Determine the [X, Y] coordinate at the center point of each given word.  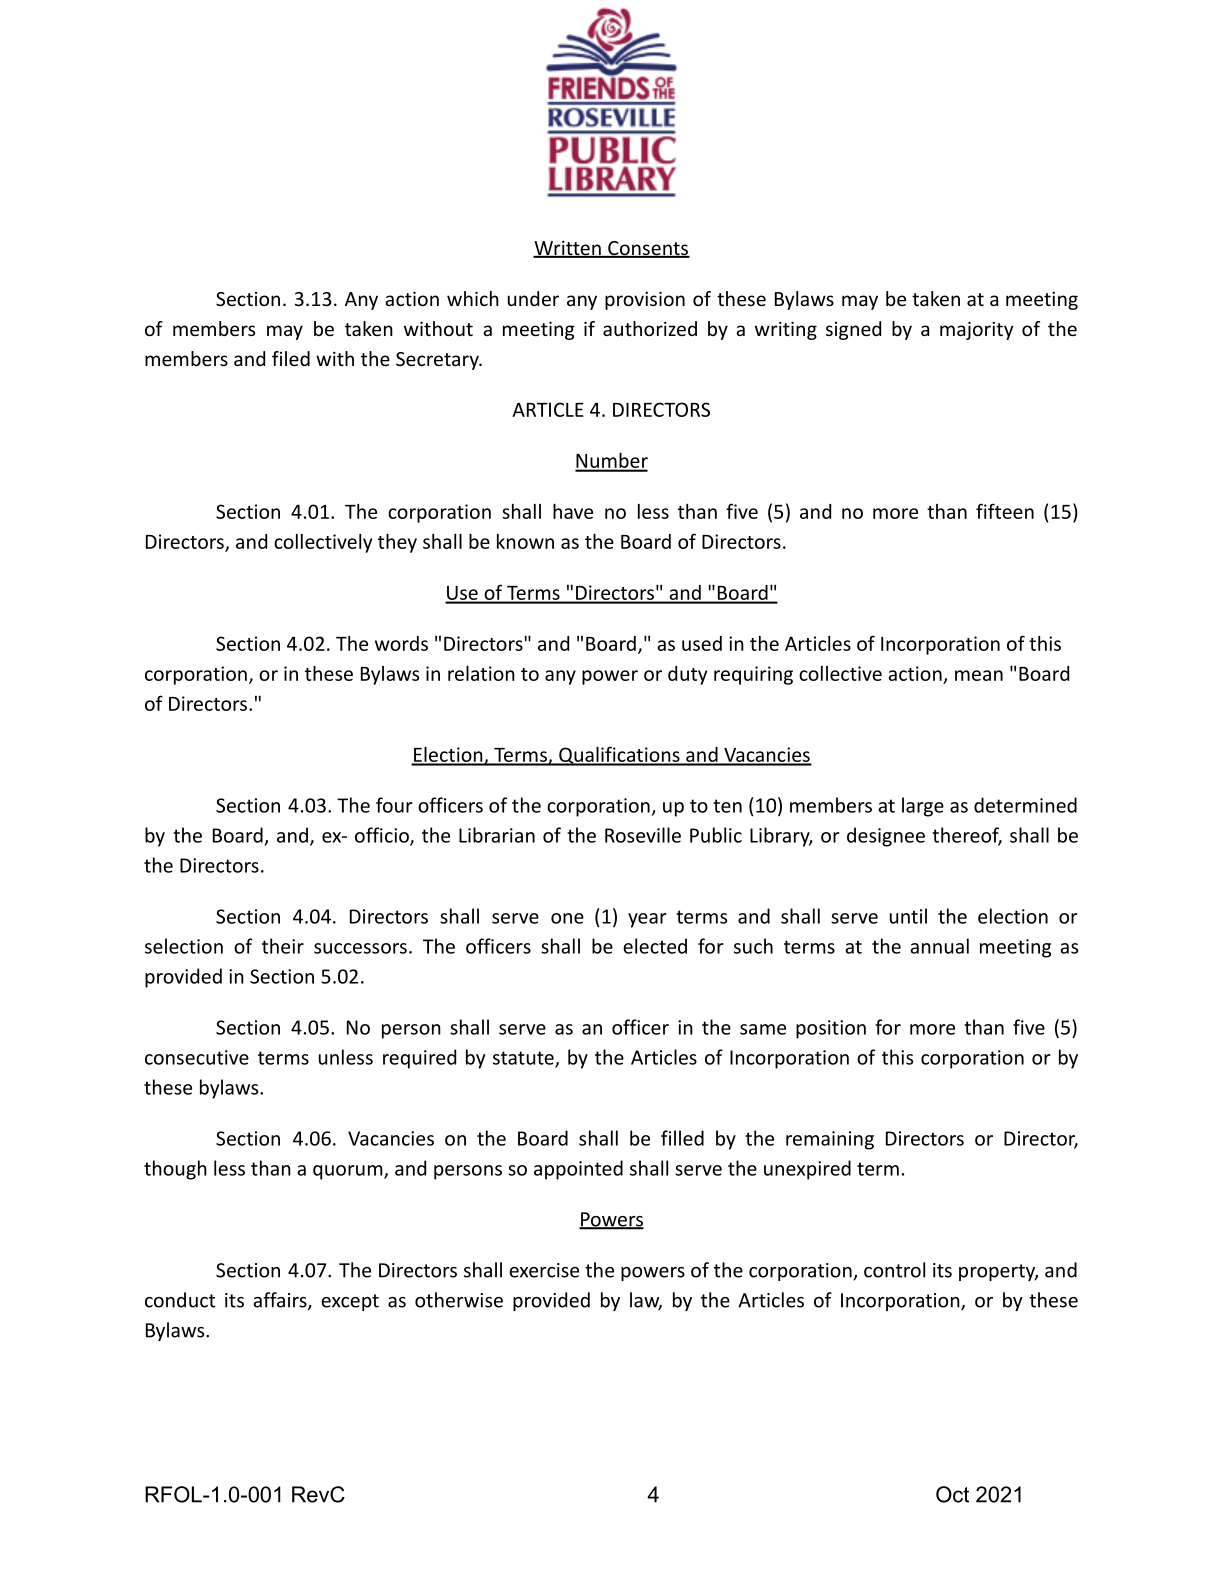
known [525, 541]
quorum [349, 1172]
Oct [952, 1494]
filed [291, 358]
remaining [830, 1140]
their [283, 946]
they [397, 543]
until [908, 916]
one [567, 918]
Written [568, 249]
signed [853, 330]
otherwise [459, 1300]
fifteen [1005, 511]
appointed [578, 1170]
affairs [281, 1301]
